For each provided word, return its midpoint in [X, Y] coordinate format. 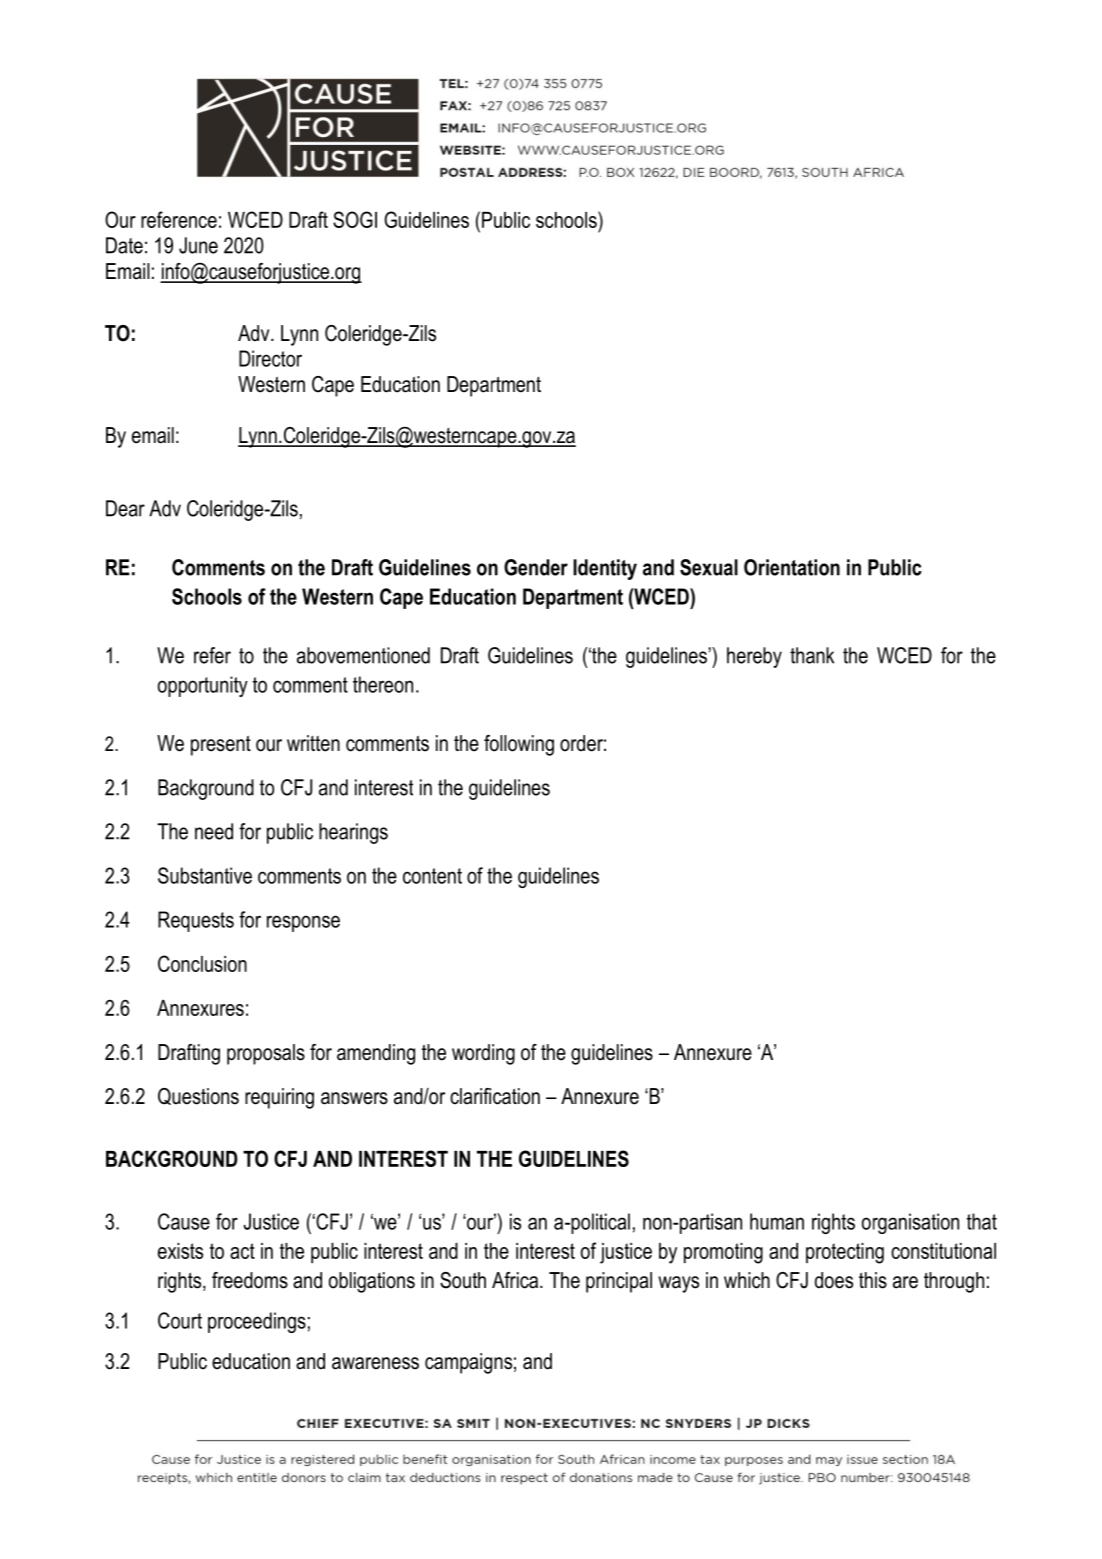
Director [270, 358]
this [873, 1280]
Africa [516, 1280]
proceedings [257, 1322]
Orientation [792, 567]
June [198, 245]
